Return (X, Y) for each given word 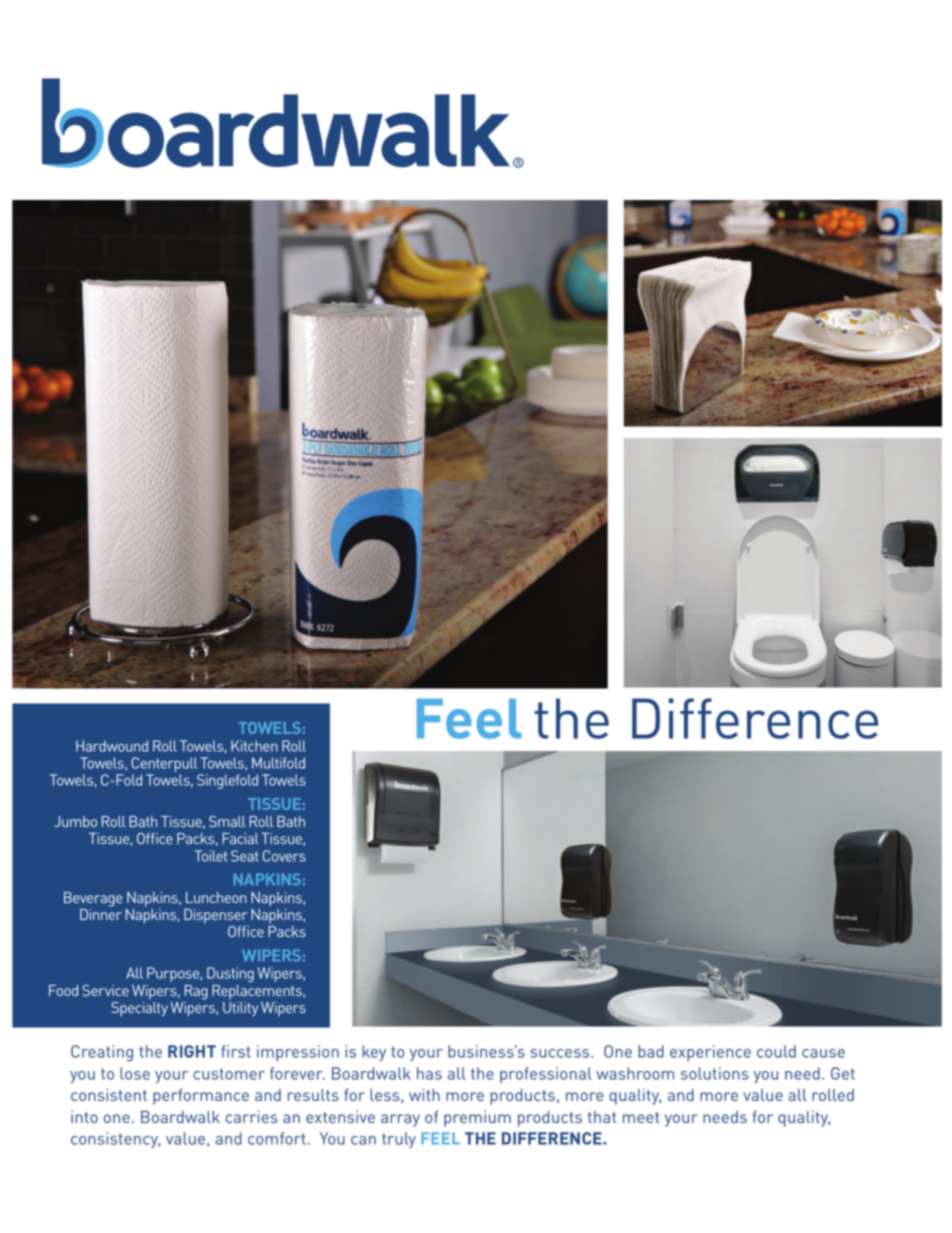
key (374, 1053)
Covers (284, 856)
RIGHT (192, 1051)
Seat (245, 856)
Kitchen (254, 746)
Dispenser (215, 916)
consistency (115, 1140)
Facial (240, 838)
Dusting (230, 974)
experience (710, 1053)
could (776, 1051)
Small (227, 821)
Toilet (211, 856)
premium (477, 1119)
